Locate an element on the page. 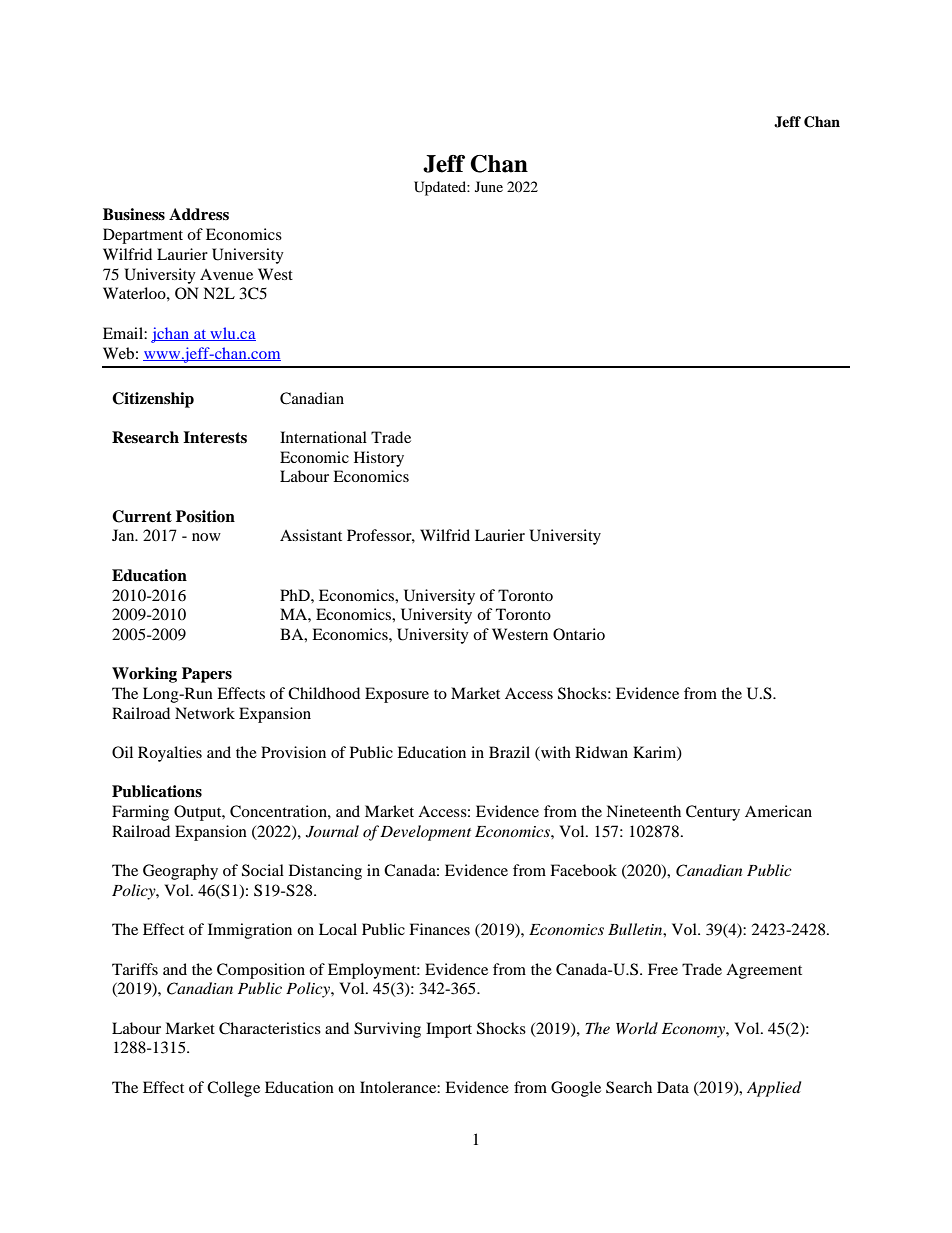  Geography is located at coordinates (180, 872).
